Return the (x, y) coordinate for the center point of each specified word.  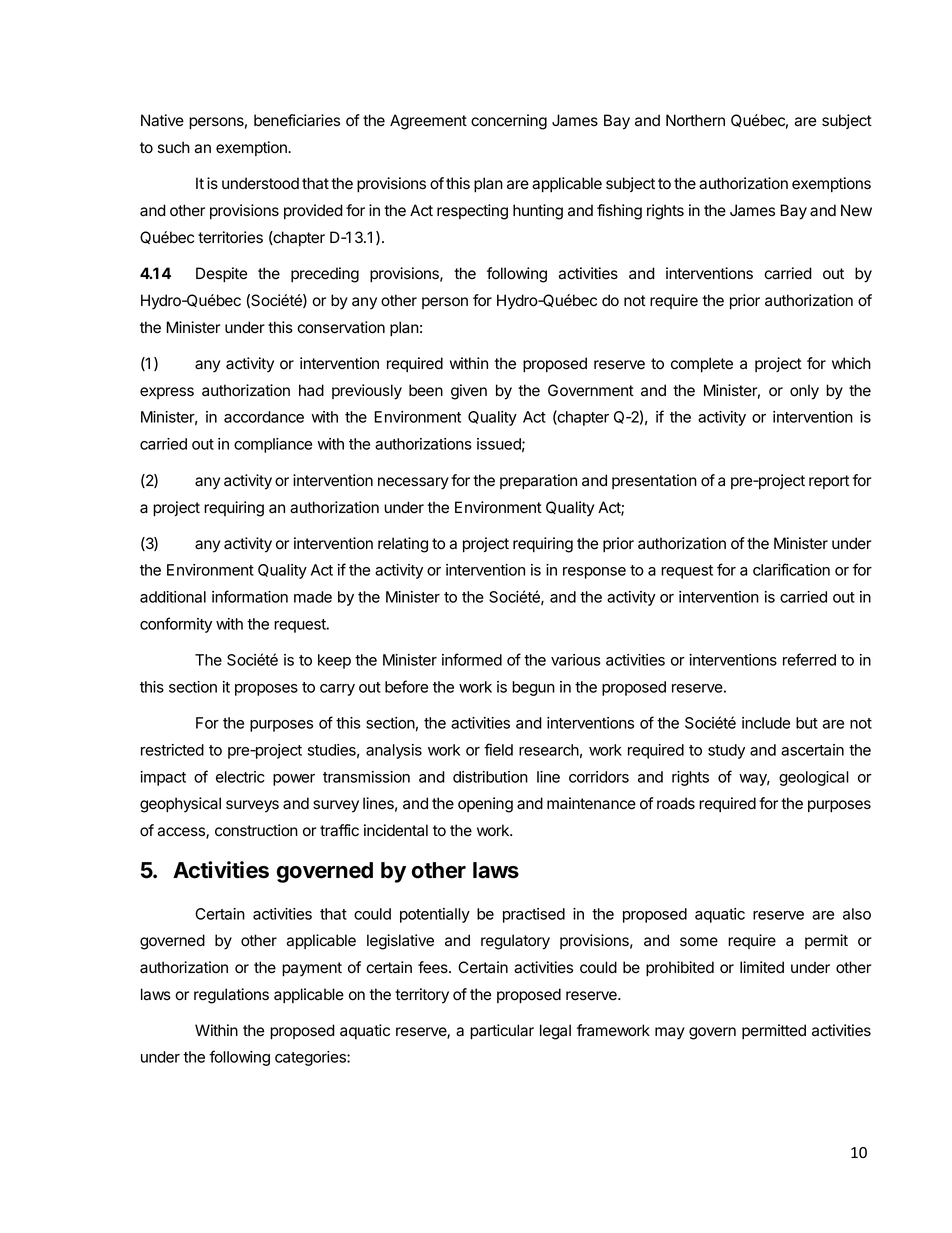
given (469, 392)
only (804, 392)
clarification (791, 569)
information (250, 596)
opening (485, 805)
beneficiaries (297, 120)
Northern (695, 120)
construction (256, 830)
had (311, 390)
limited (762, 967)
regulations (231, 996)
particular (502, 1032)
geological (814, 778)
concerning (509, 122)
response (594, 573)
